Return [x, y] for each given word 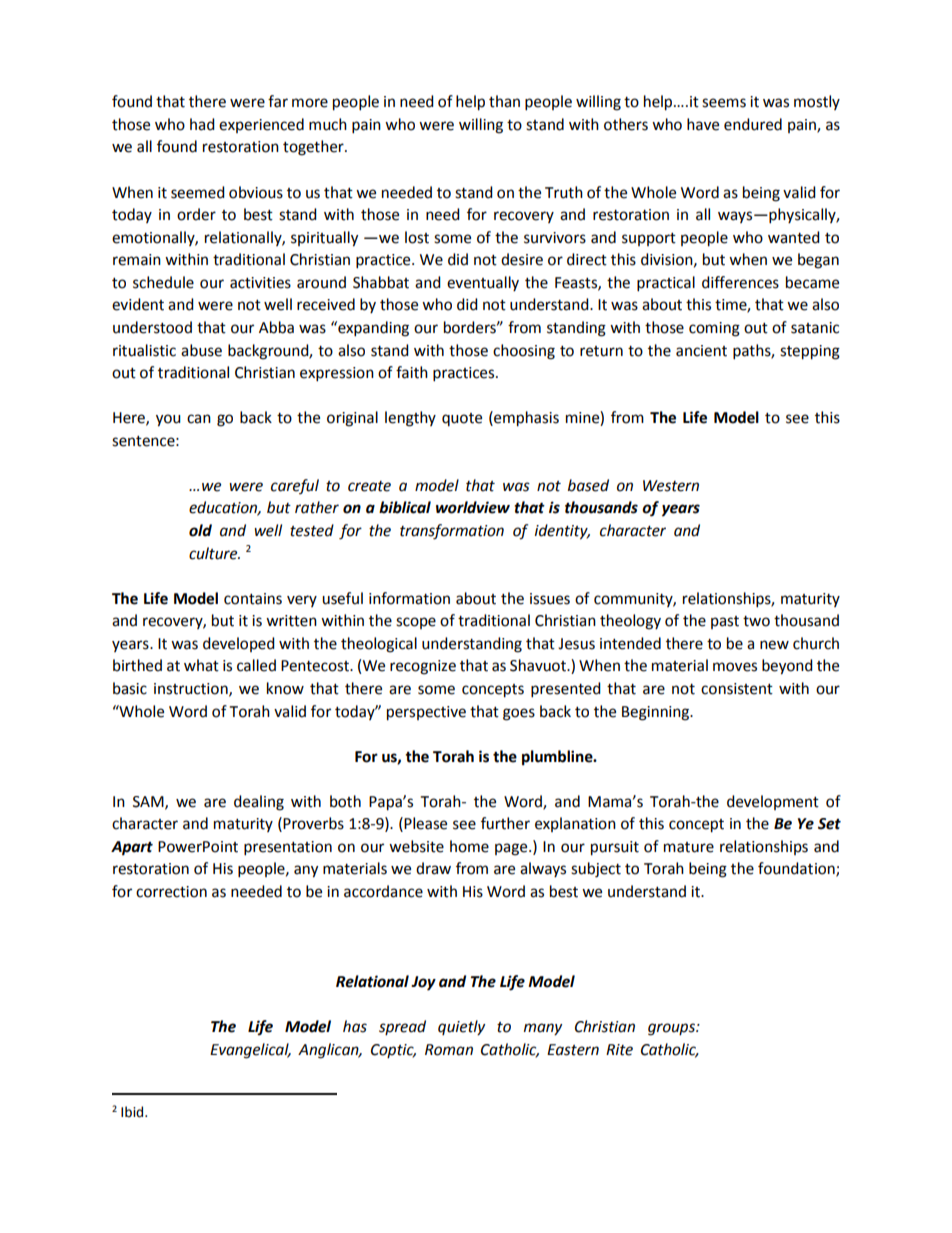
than [504, 101]
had [202, 124]
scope [416, 623]
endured [753, 124]
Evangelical [250, 1051]
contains [253, 599]
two [756, 621]
